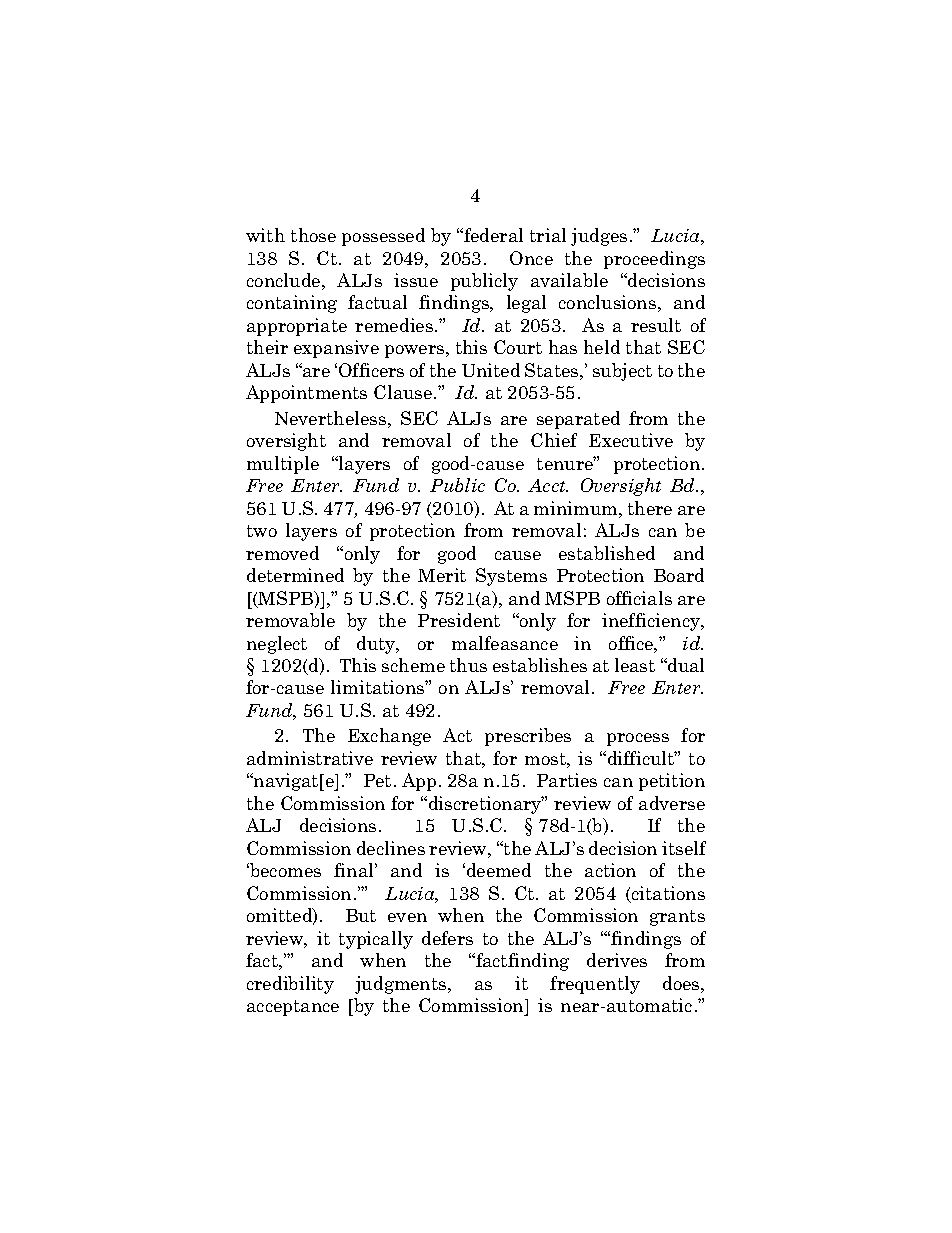 The width and height of the screenshot is (952, 1233). What do you see at coordinates (652, 622) in the screenshot?
I see `inefficiency` at bounding box center [652, 622].
